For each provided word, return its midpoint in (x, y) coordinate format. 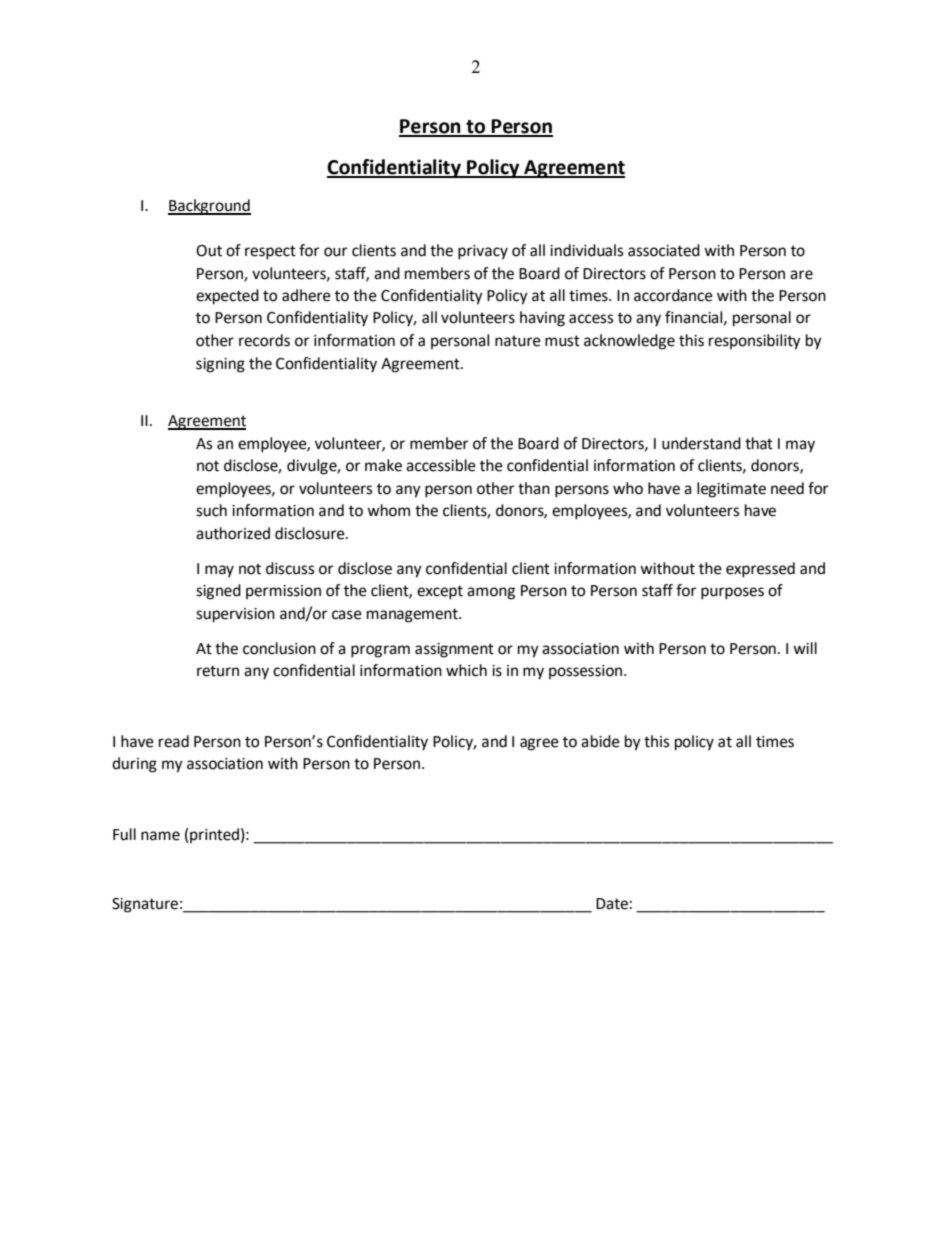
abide (600, 741)
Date (612, 904)
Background (209, 207)
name (160, 836)
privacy (483, 252)
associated (664, 250)
